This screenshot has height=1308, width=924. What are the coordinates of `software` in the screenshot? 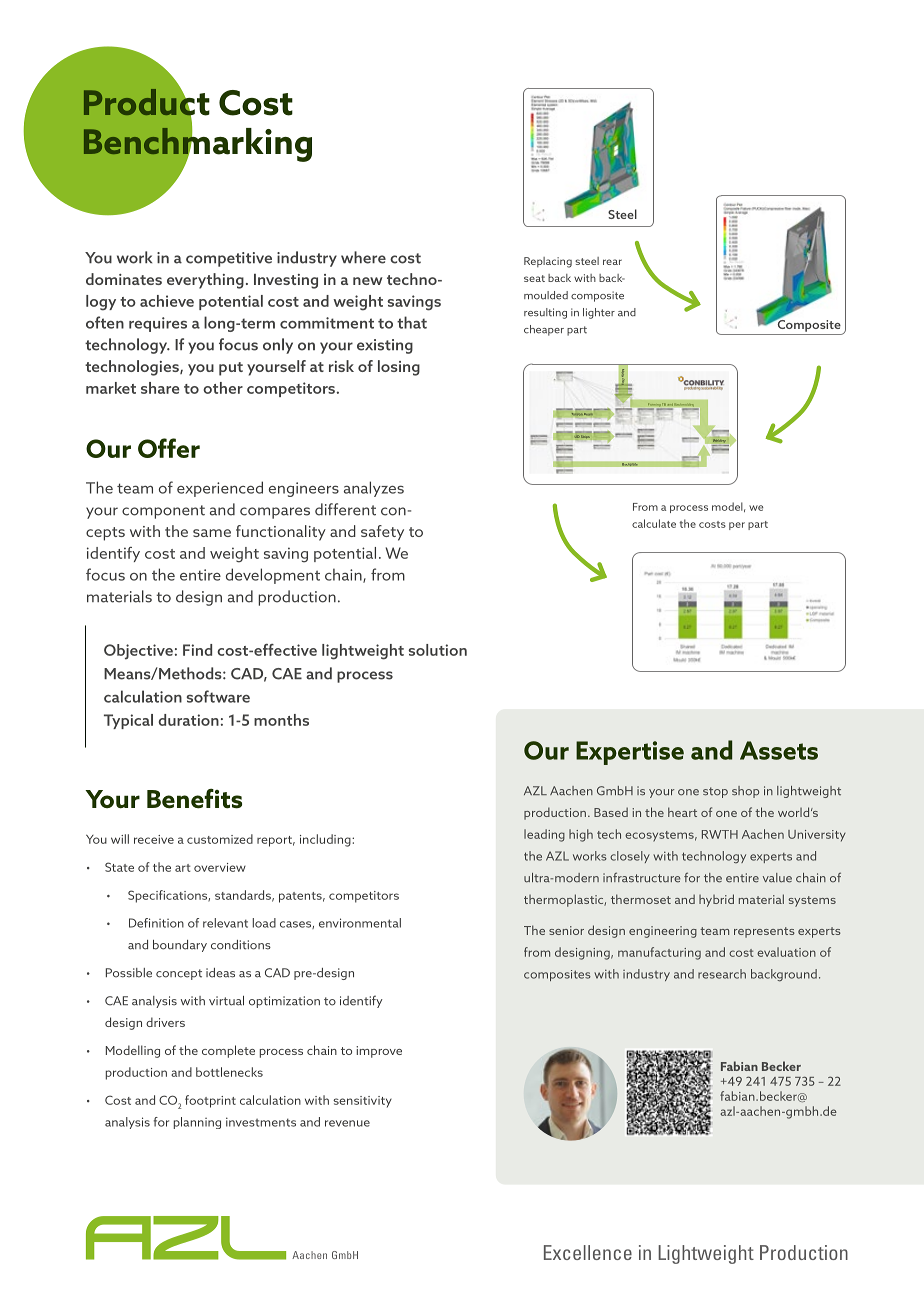 It's located at (218, 696).
